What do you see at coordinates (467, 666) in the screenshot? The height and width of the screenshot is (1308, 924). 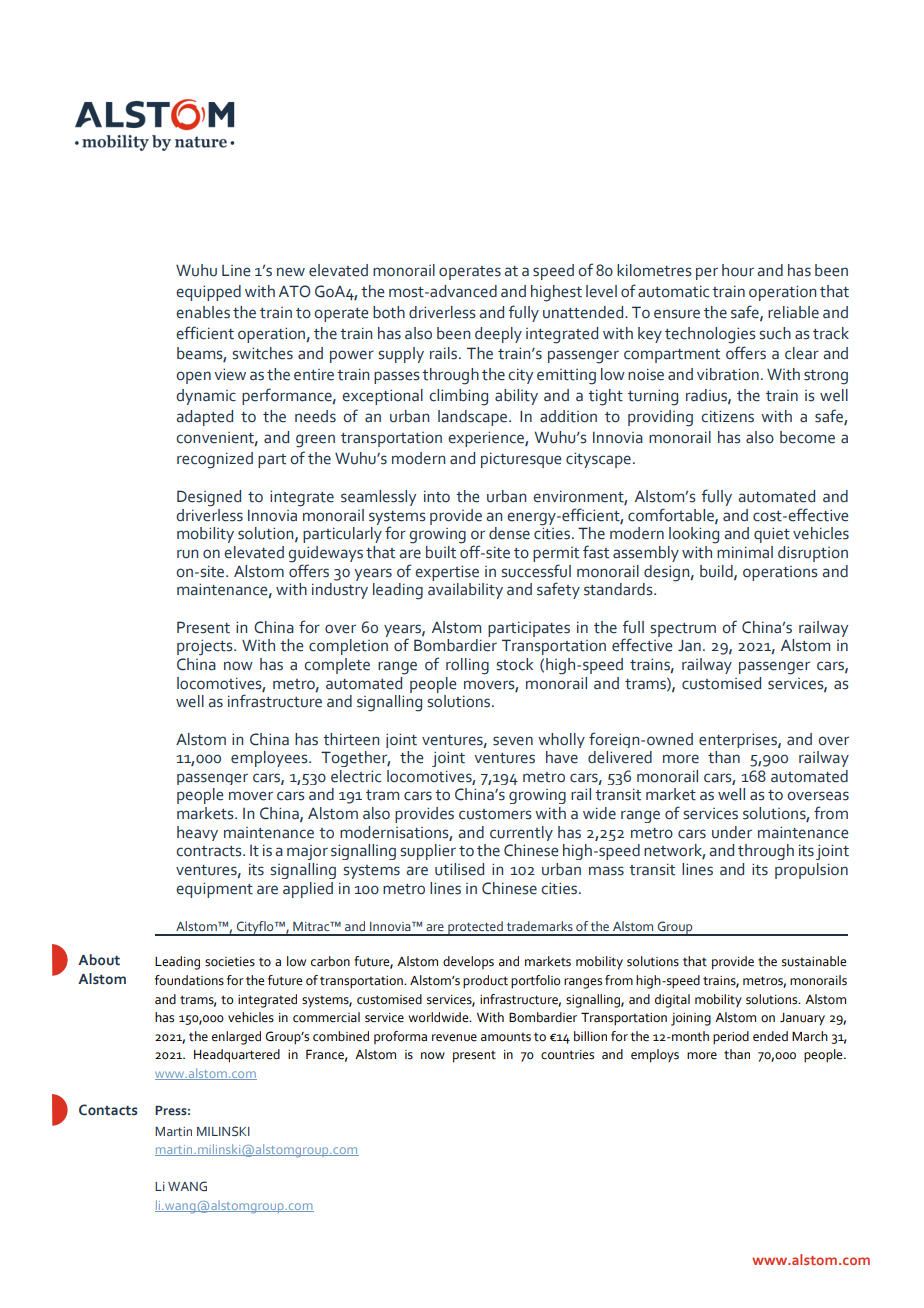 I see `rolling` at bounding box center [467, 666].
